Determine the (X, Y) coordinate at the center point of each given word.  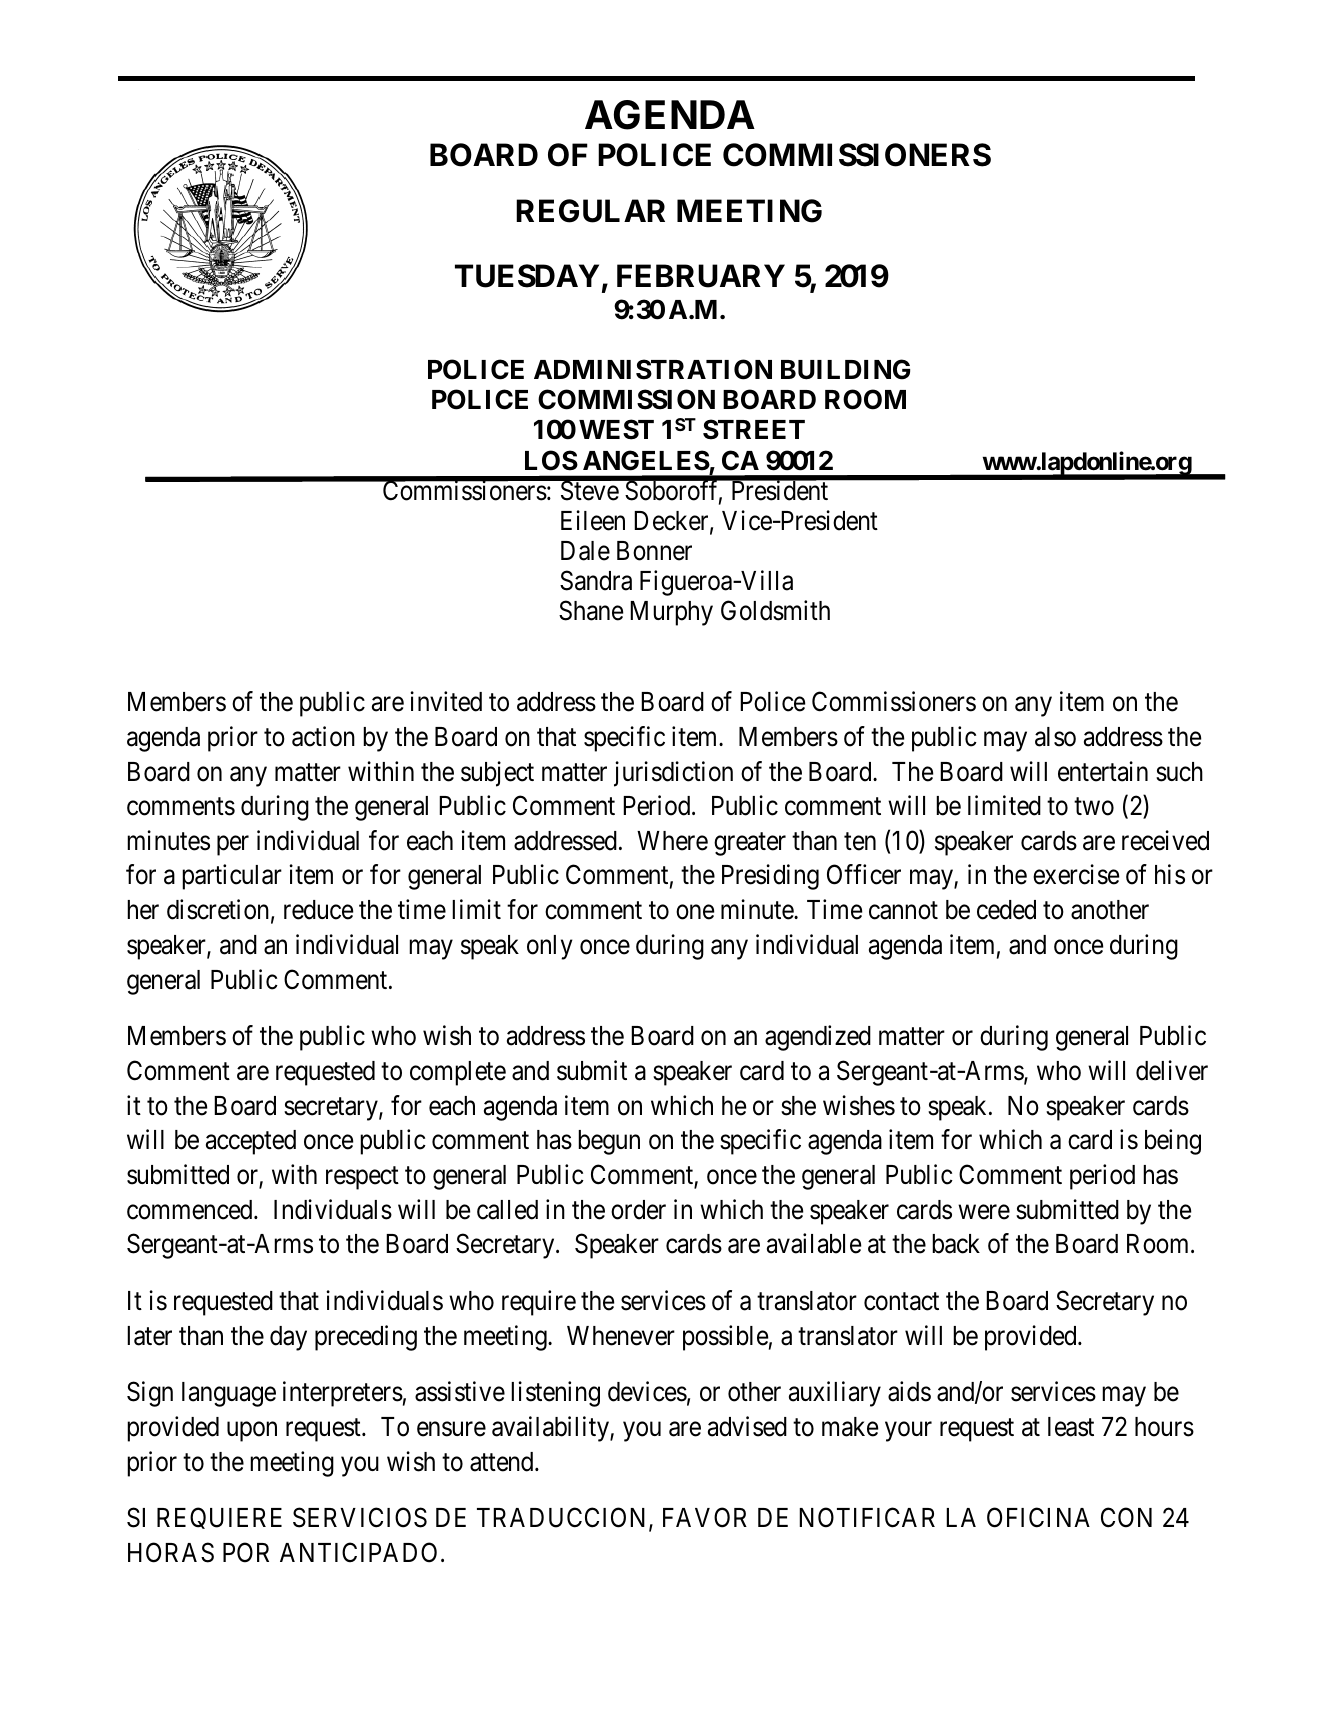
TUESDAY (527, 276)
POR (246, 1552)
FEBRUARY (701, 276)
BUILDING (845, 369)
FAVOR (705, 1518)
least (1071, 1427)
